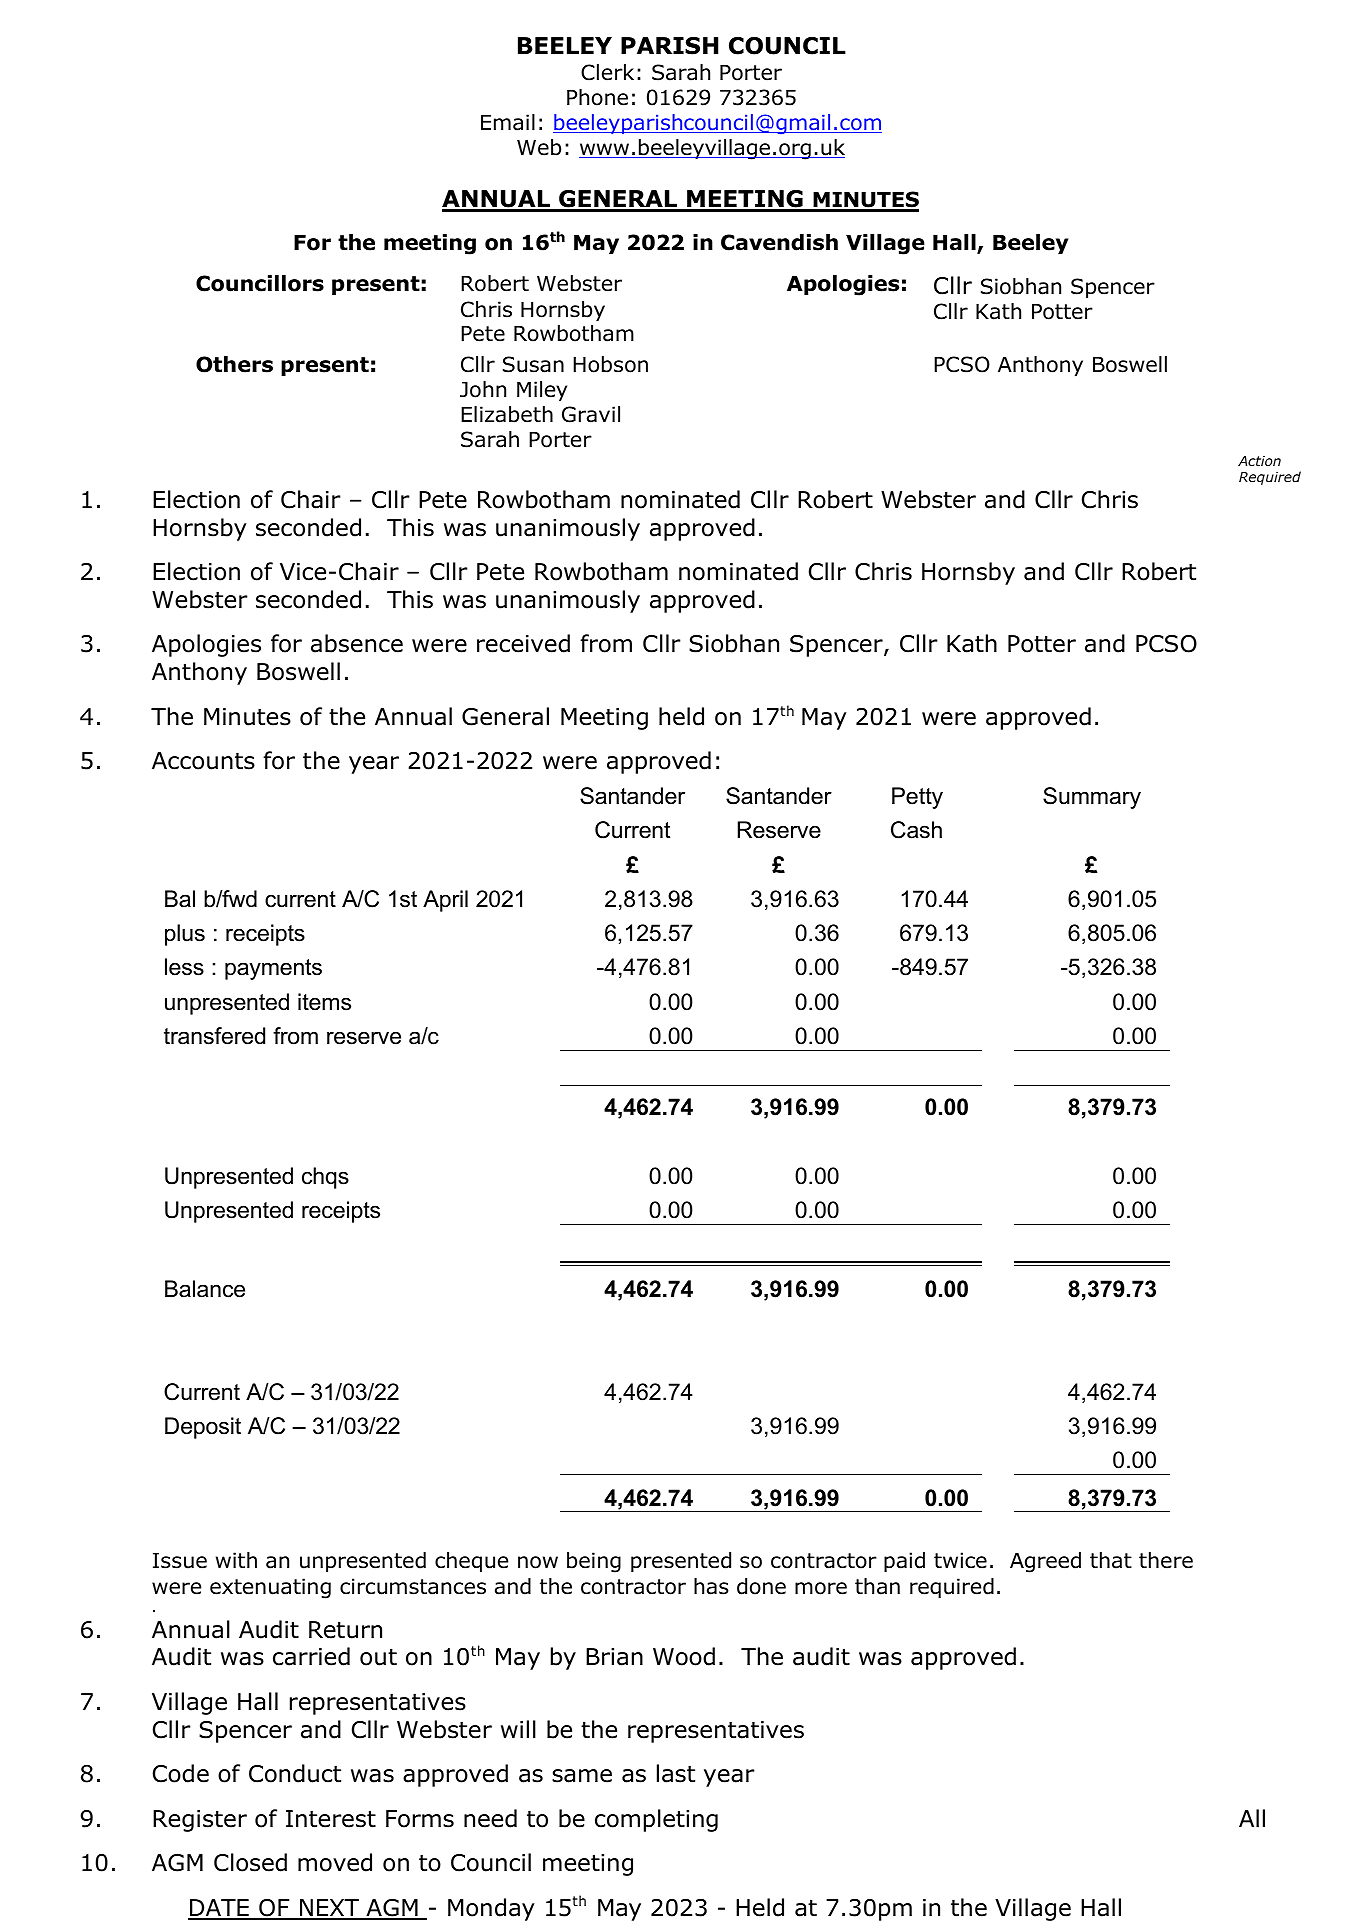 The width and height of the image is (1362, 1928). I want to click on Cavendish, so click(779, 242).
